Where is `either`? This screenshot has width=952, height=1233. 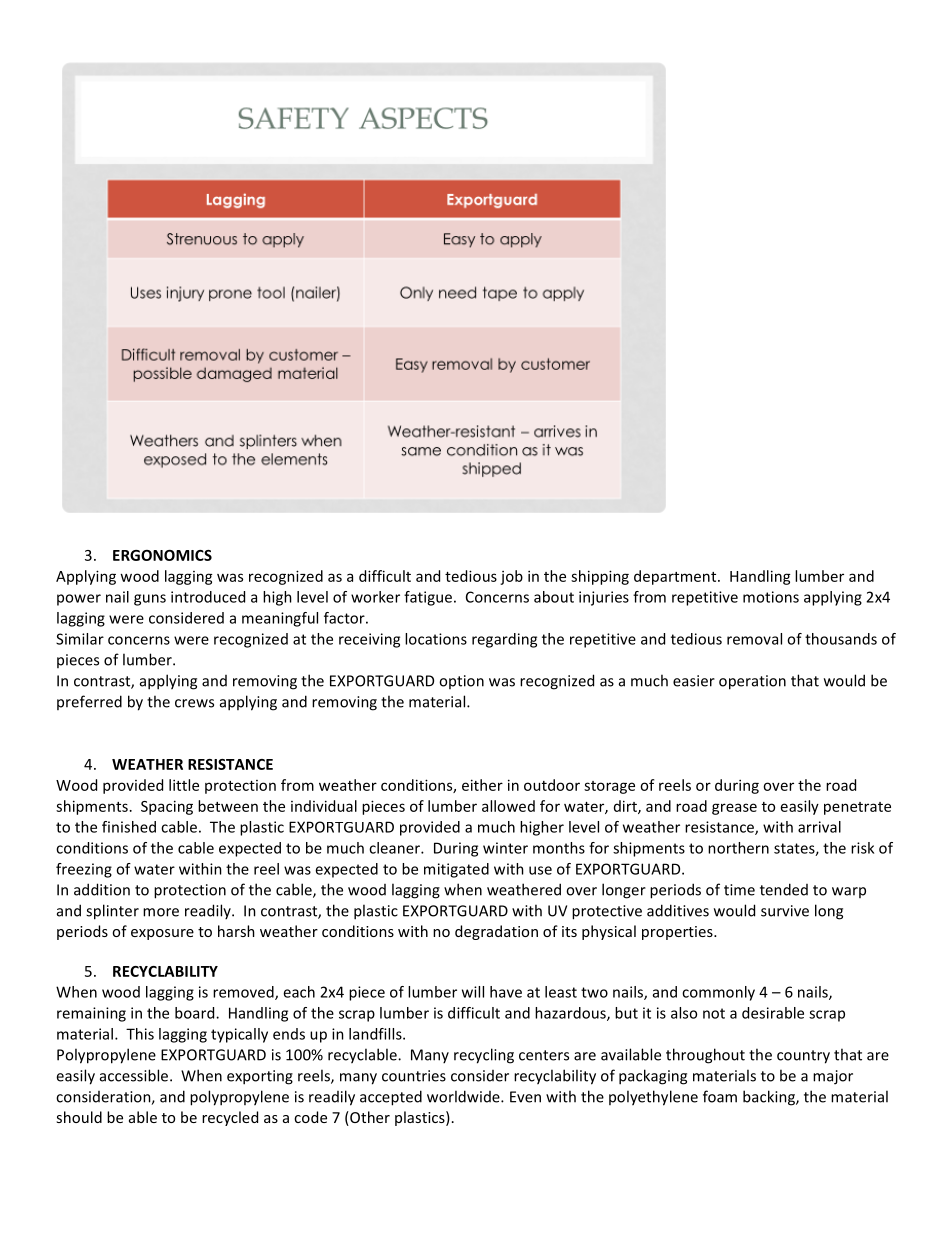 either is located at coordinates (482, 785).
